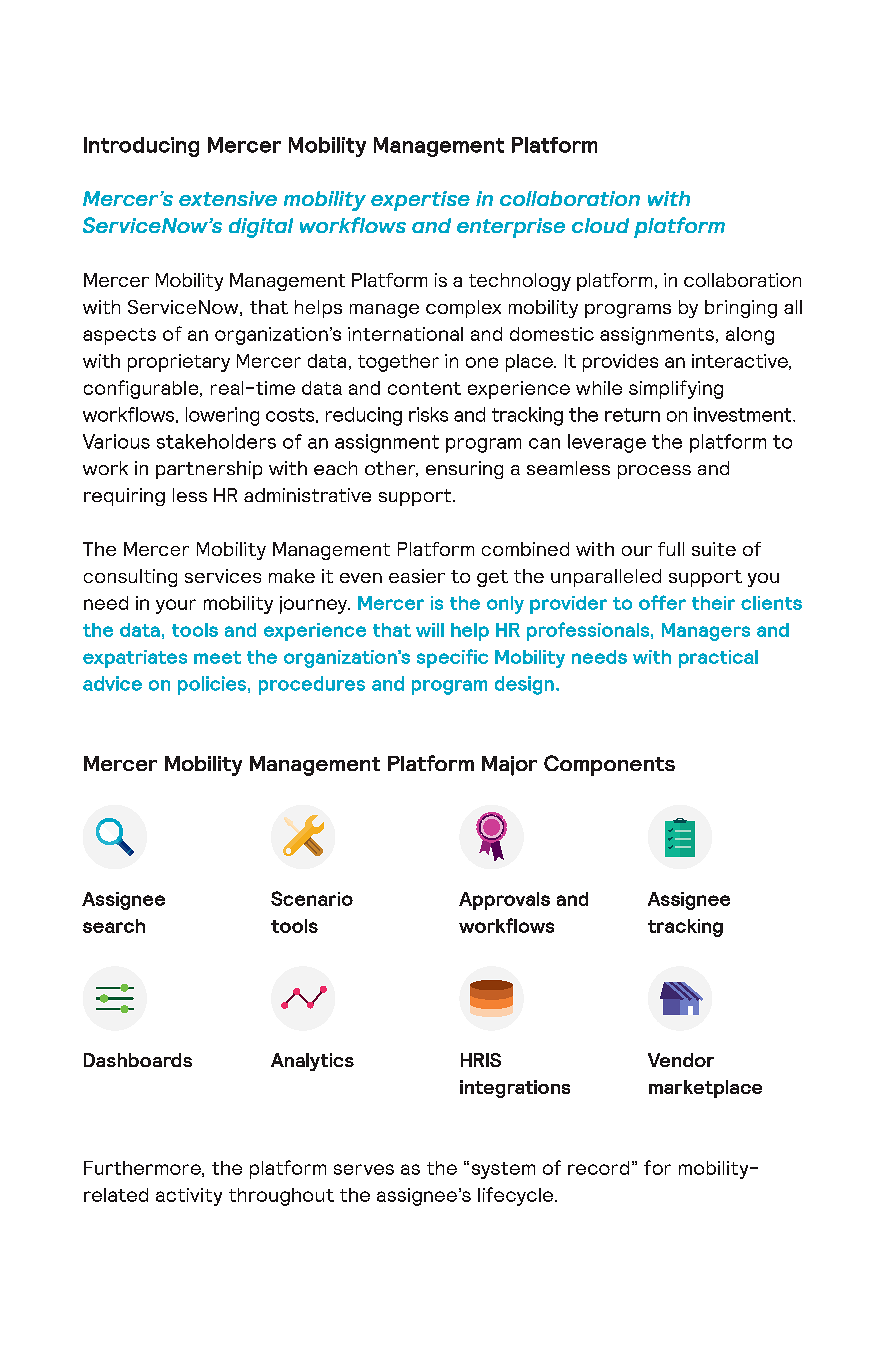  What do you see at coordinates (420, 201) in the page?
I see `expertise` at bounding box center [420, 201].
